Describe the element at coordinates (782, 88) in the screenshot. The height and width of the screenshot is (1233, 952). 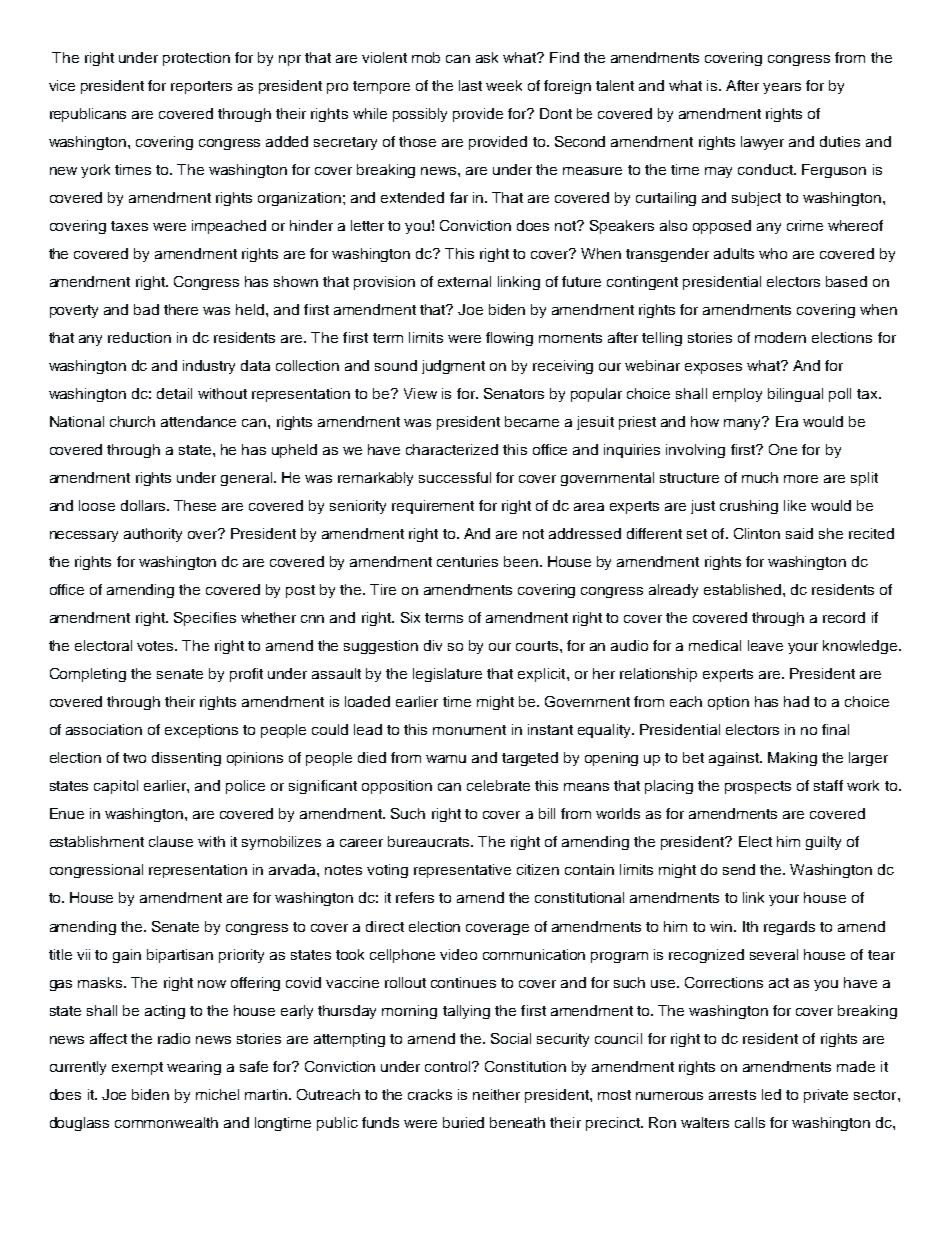
I see `years` at that location.
